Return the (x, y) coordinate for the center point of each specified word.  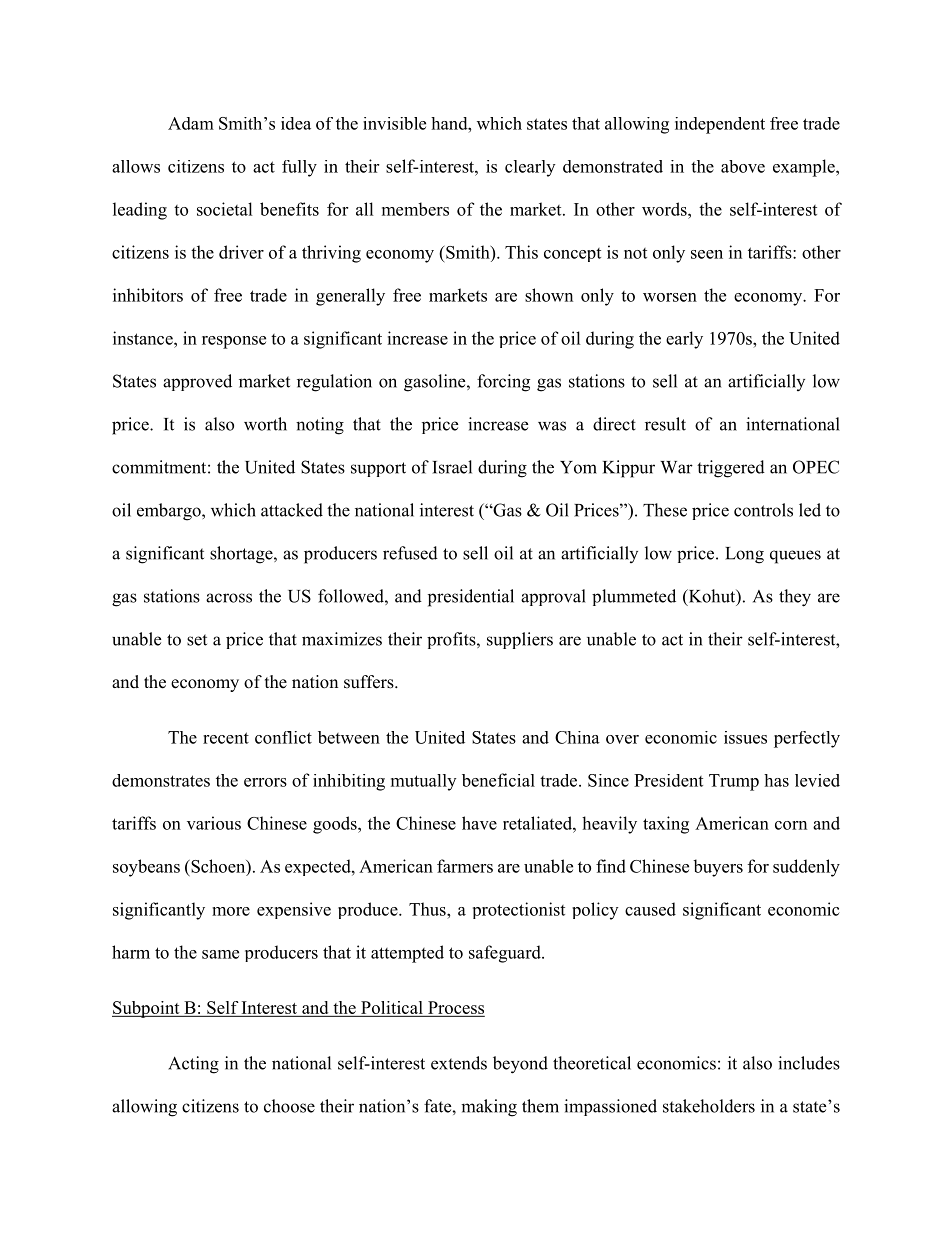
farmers (465, 866)
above (743, 166)
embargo (170, 512)
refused (410, 553)
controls (763, 510)
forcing (503, 383)
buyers (718, 868)
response (234, 342)
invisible (394, 123)
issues (745, 737)
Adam (191, 123)
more (231, 911)
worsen (670, 297)
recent (226, 738)
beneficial (498, 780)
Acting (193, 1065)
